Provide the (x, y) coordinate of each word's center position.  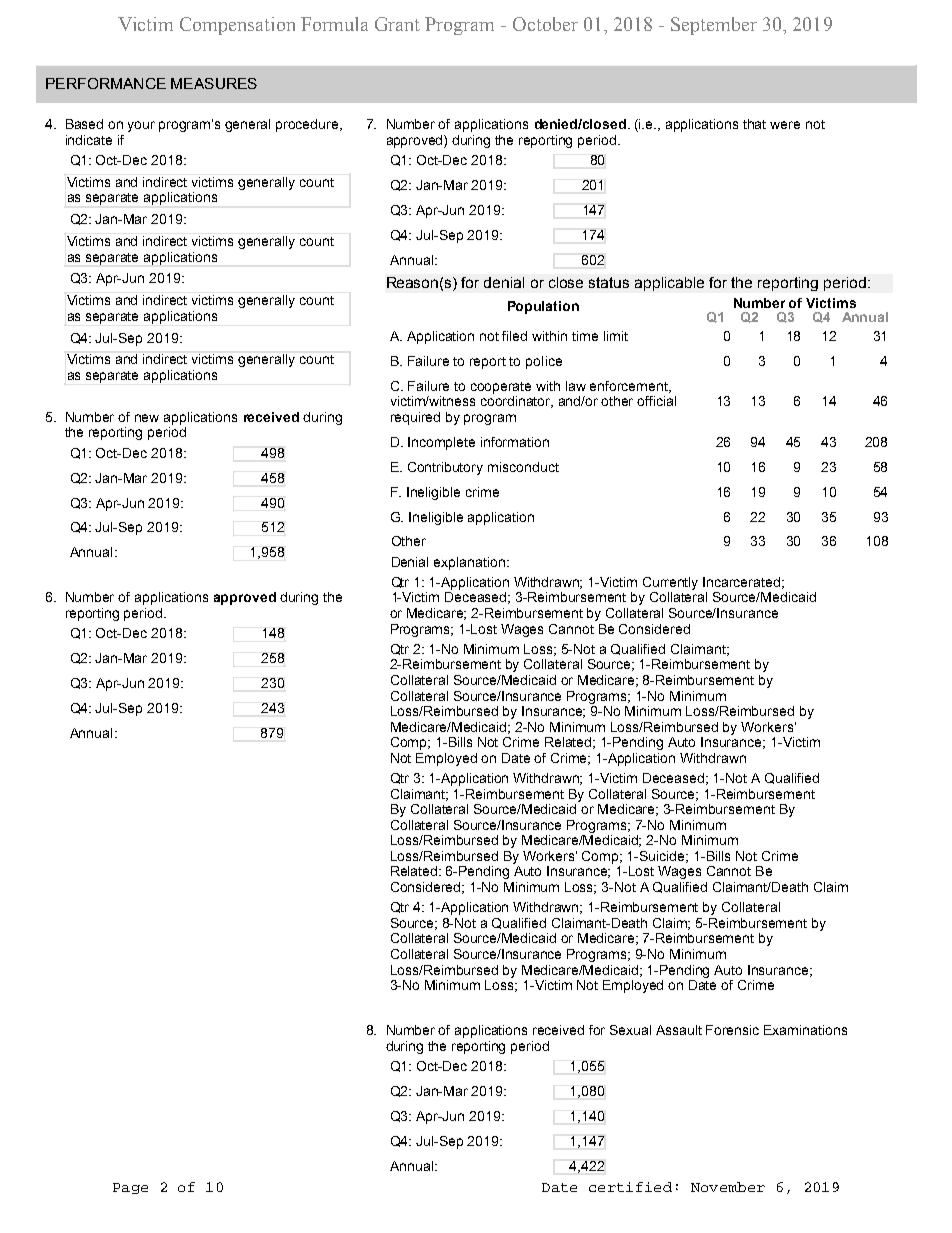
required (415, 418)
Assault (679, 1030)
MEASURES (214, 83)
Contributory (445, 468)
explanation (469, 563)
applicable (669, 284)
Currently (670, 583)
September (714, 26)
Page (130, 1188)
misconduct (523, 467)
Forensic (732, 1030)
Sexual (630, 1030)
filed (514, 336)
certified (630, 1187)
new (147, 418)
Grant (397, 24)
